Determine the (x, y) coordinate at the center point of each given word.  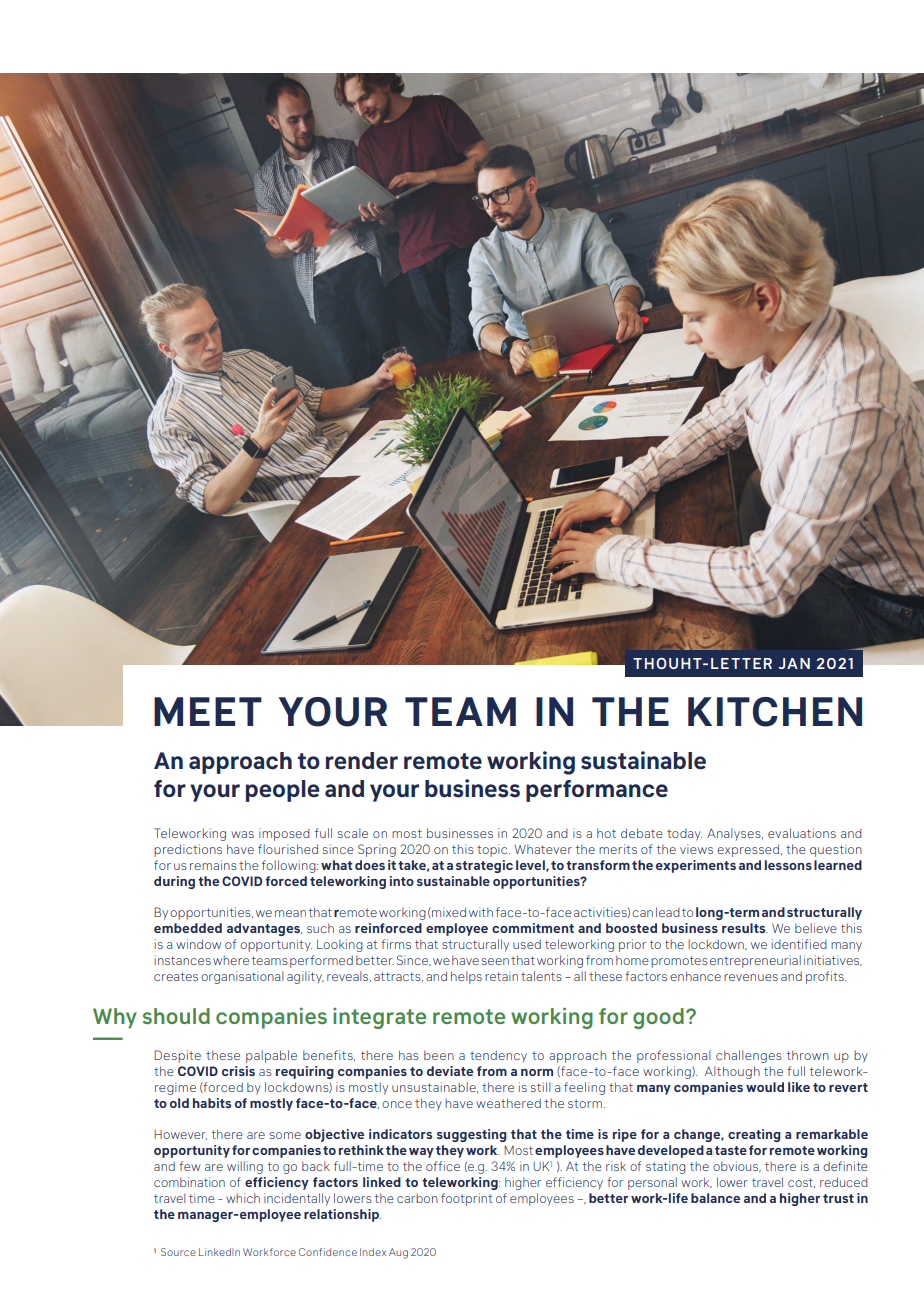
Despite (177, 1056)
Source (178, 1252)
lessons (788, 865)
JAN (794, 663)
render (362, 760)
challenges (749, 1056)
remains (213, 865)
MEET (208, 711)
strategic (484, 866)
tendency (498, 1056)
